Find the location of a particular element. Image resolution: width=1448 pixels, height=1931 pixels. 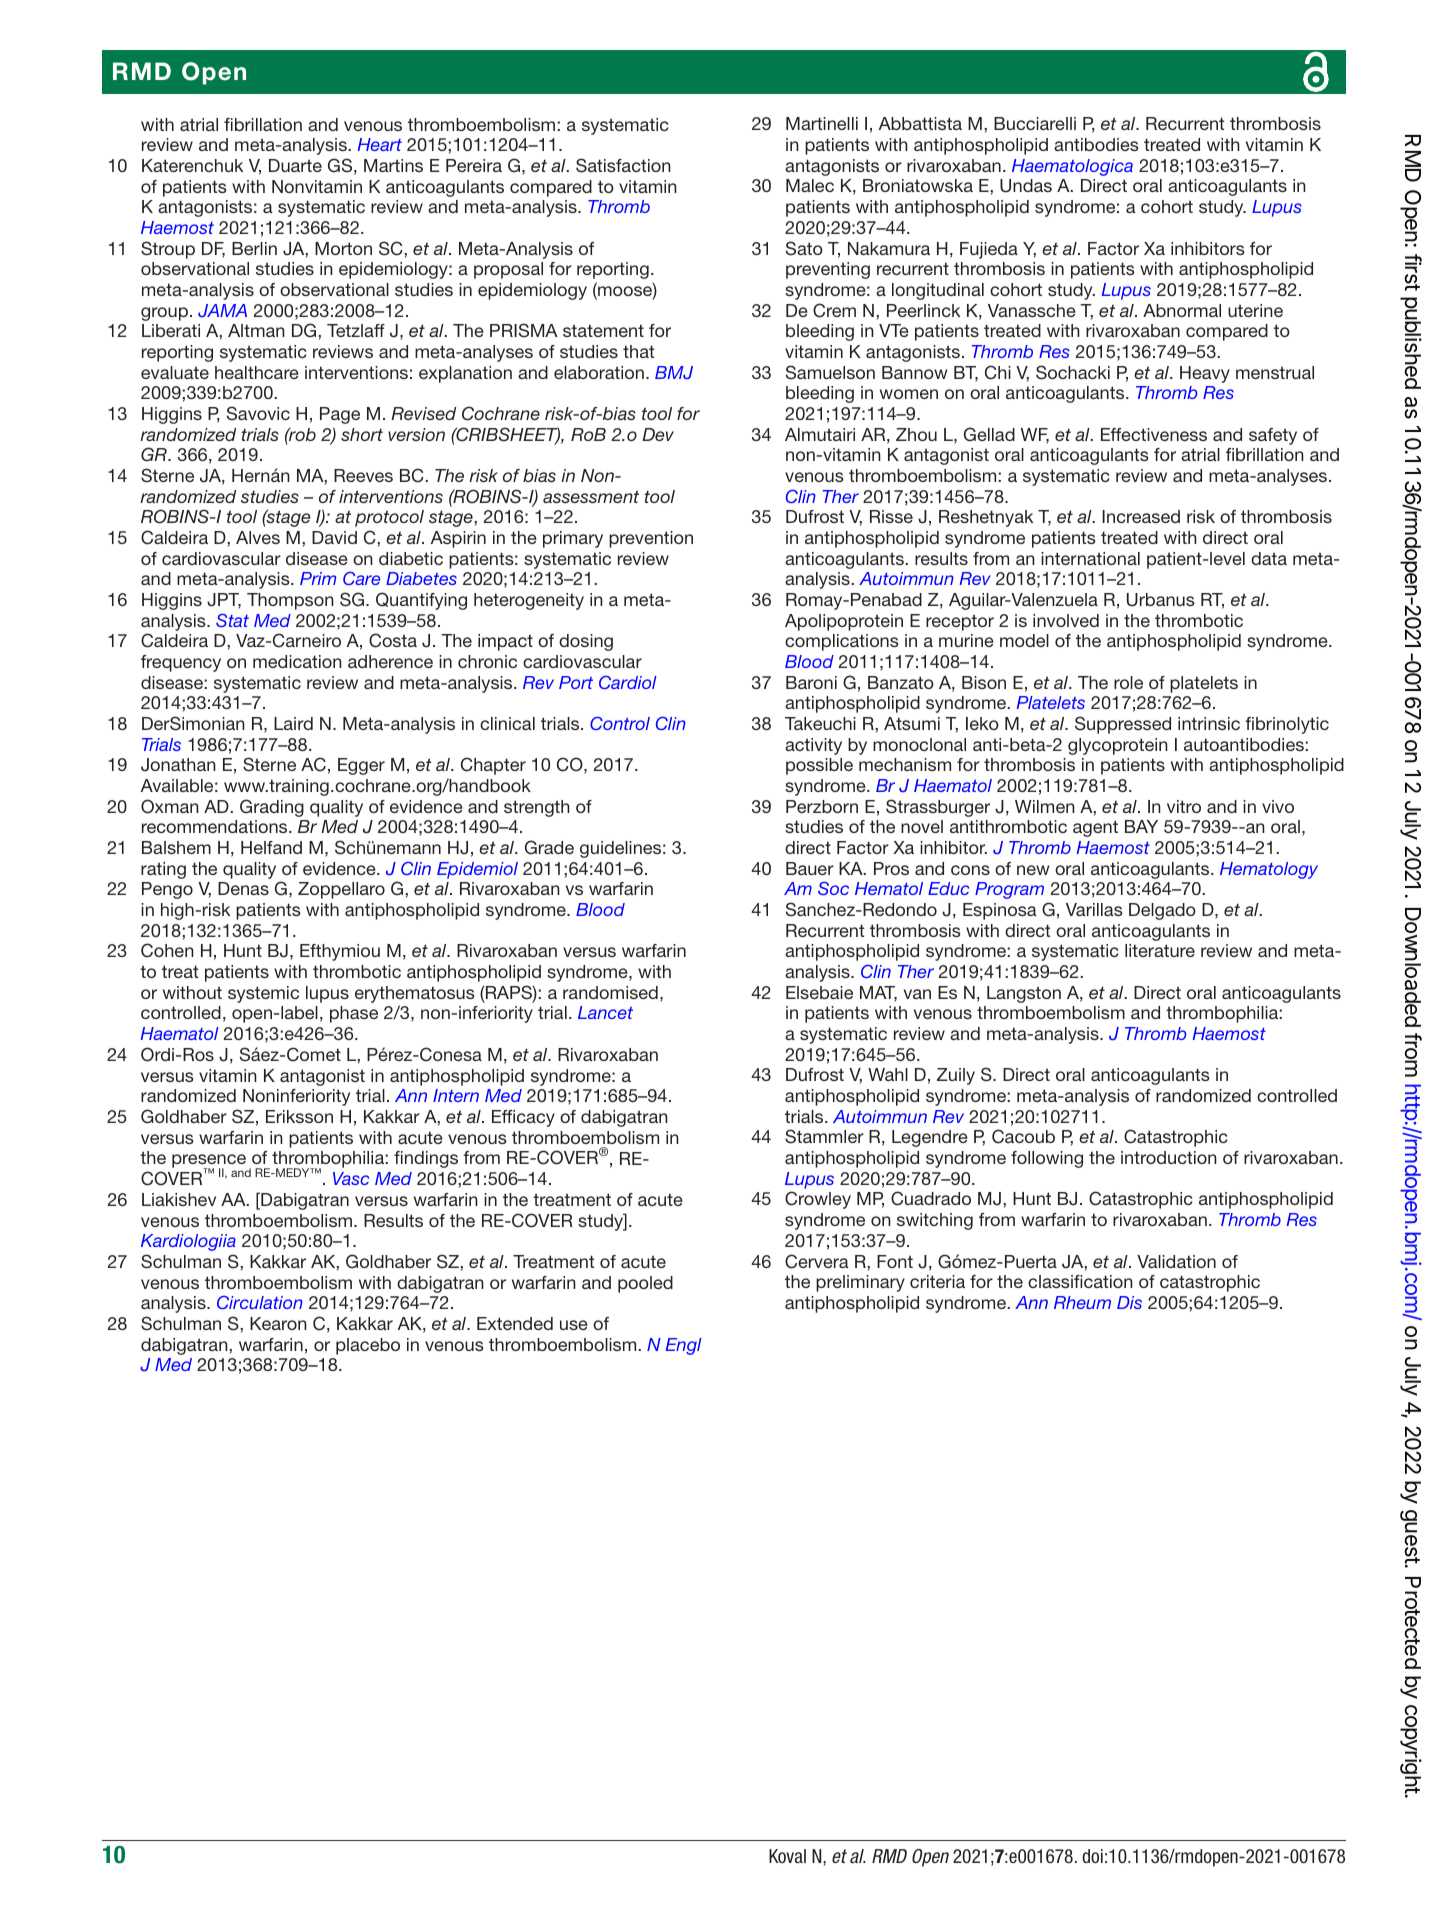

Circulation is located at coordinates (260, 1302).
